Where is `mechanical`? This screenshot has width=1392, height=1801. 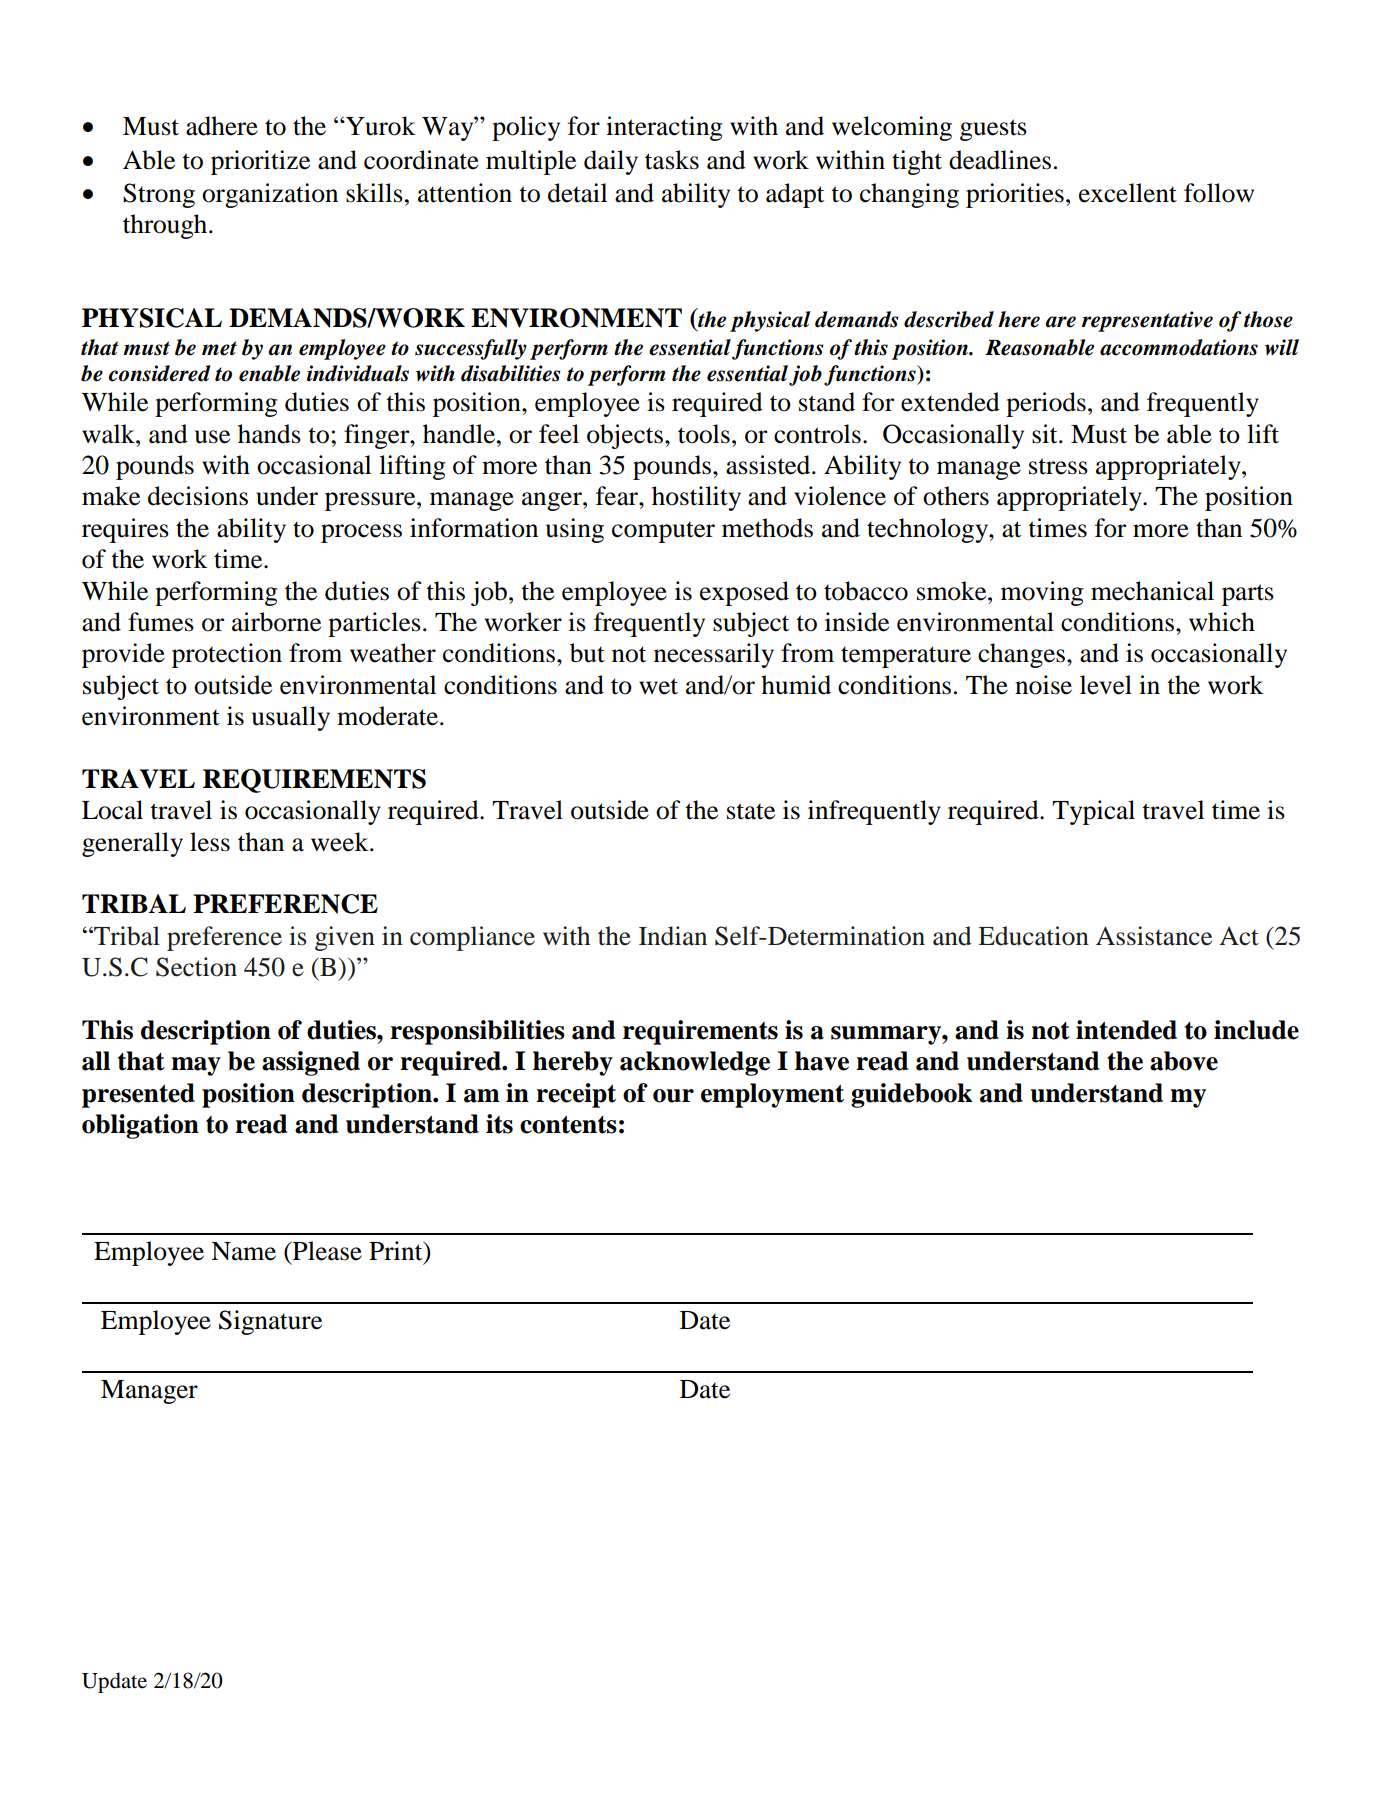 mechanical is located at coordinates (1152, 591).
